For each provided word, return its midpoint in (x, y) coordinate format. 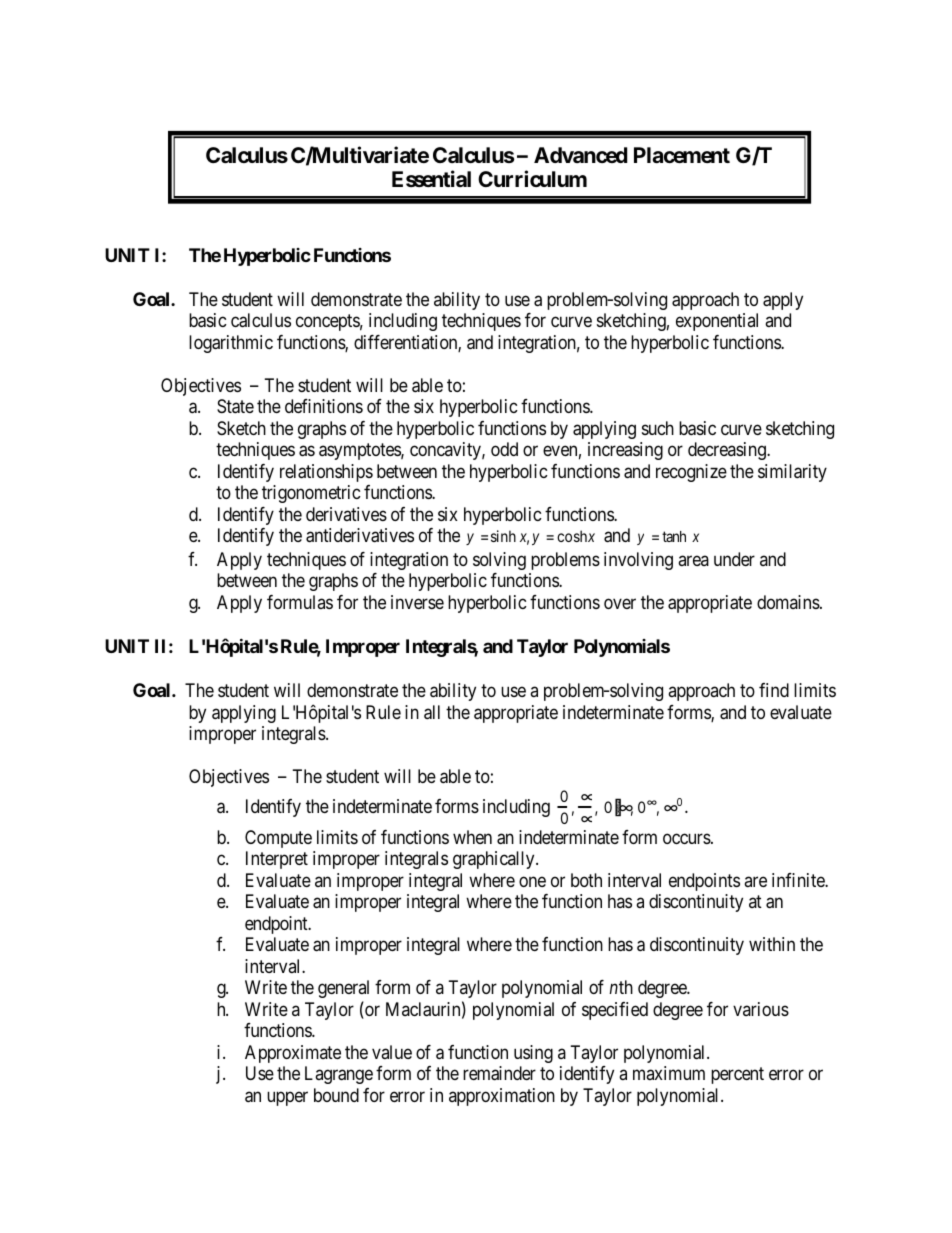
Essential (431, 178)
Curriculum (532, 178)
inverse (417, 602)
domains (789, 602)
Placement (682, 155)
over (620, 603)
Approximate (293, 1054)
